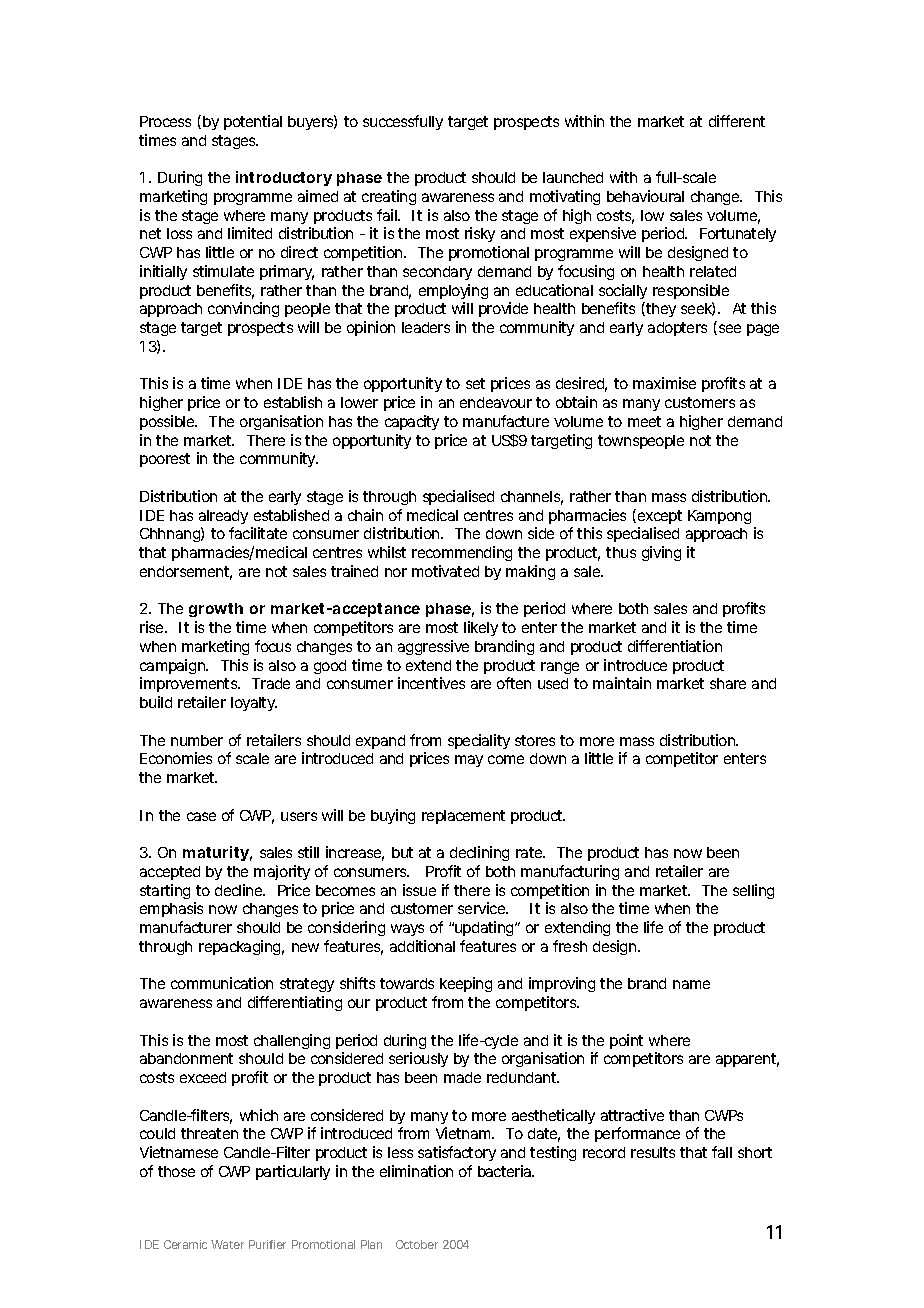 This document has width=924, height=1308. Describe the element at coordinates (626, 1041) in the document. I see `point` at that location.
